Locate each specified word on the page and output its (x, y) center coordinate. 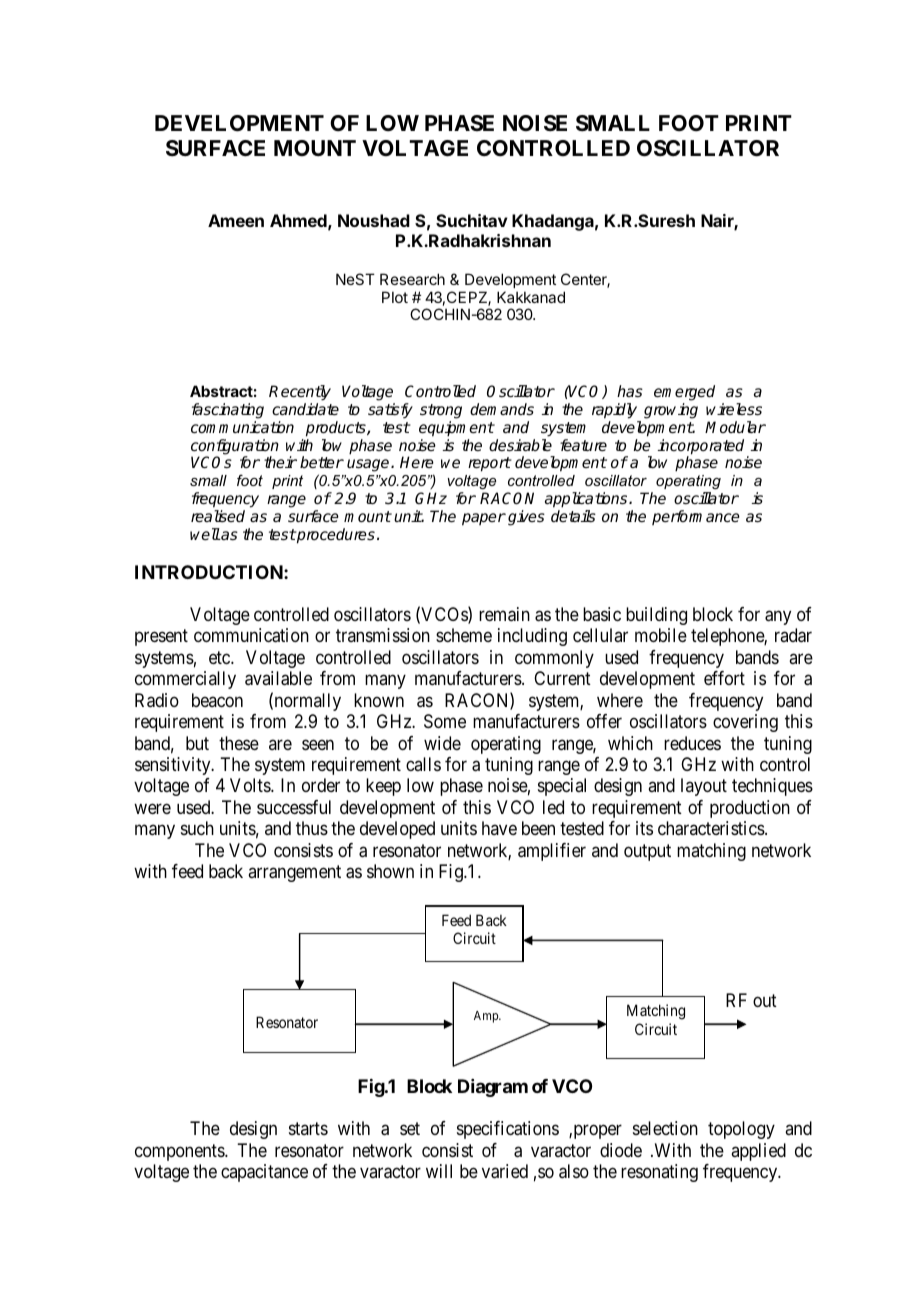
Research (412, 279)
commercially (185, 680)
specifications (508, 1130)
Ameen (236, 220)
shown (390, 871)
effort (724, 678)
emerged (684, 393)
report (489, 464)
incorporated (701, 448)
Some (445, 721)
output (647, 852)
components (180, 1152)
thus (312, 828)
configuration (235, 448)
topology (741, 1130)
